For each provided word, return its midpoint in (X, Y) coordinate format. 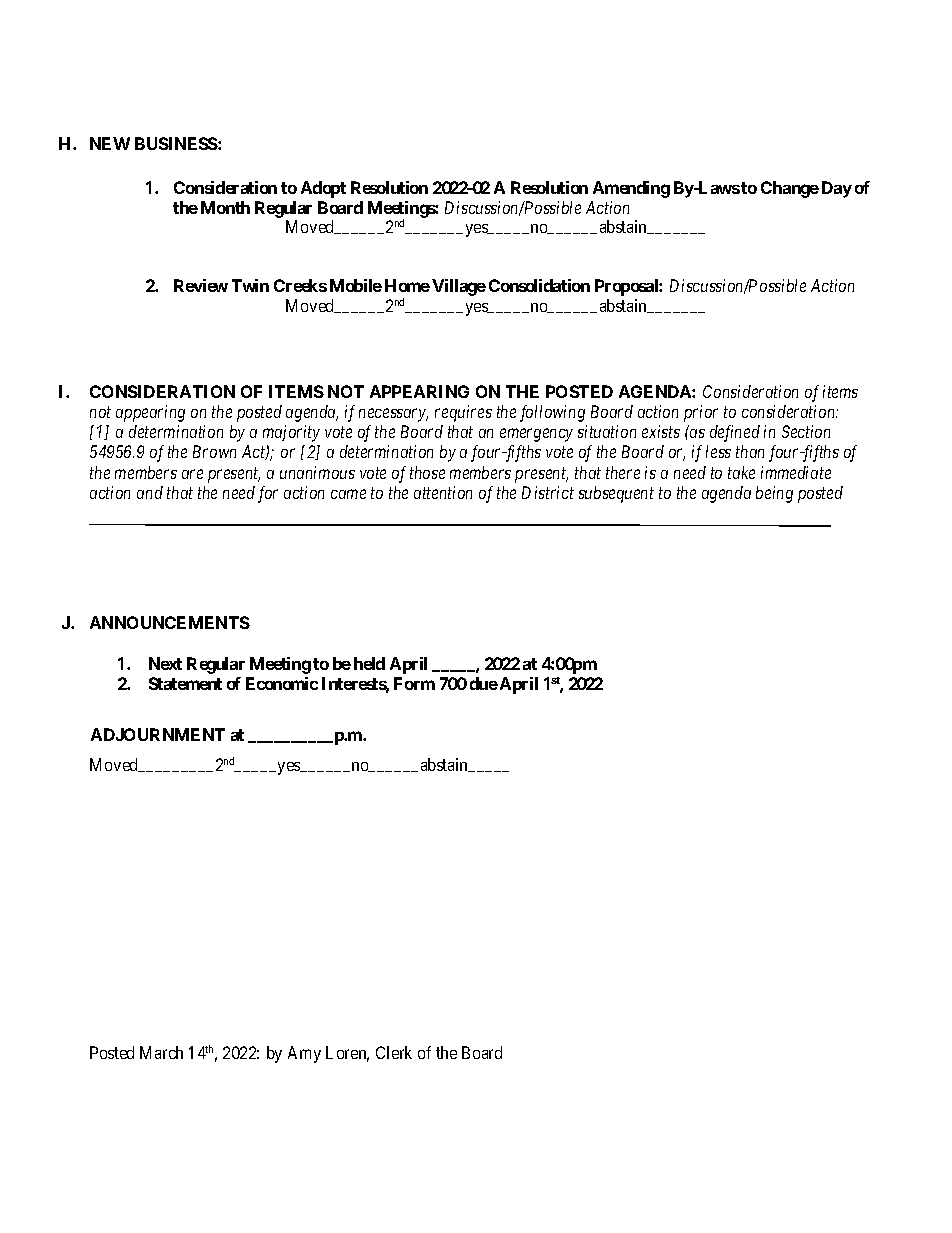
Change (790, 189)
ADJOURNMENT (158, 734)
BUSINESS (177, 143)
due (484, 683)
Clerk (394, 1052)
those (427, 472)
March (161, 1052)
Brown (214, 451)
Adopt (323, 189)
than (750, 451)
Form (414, 683)
